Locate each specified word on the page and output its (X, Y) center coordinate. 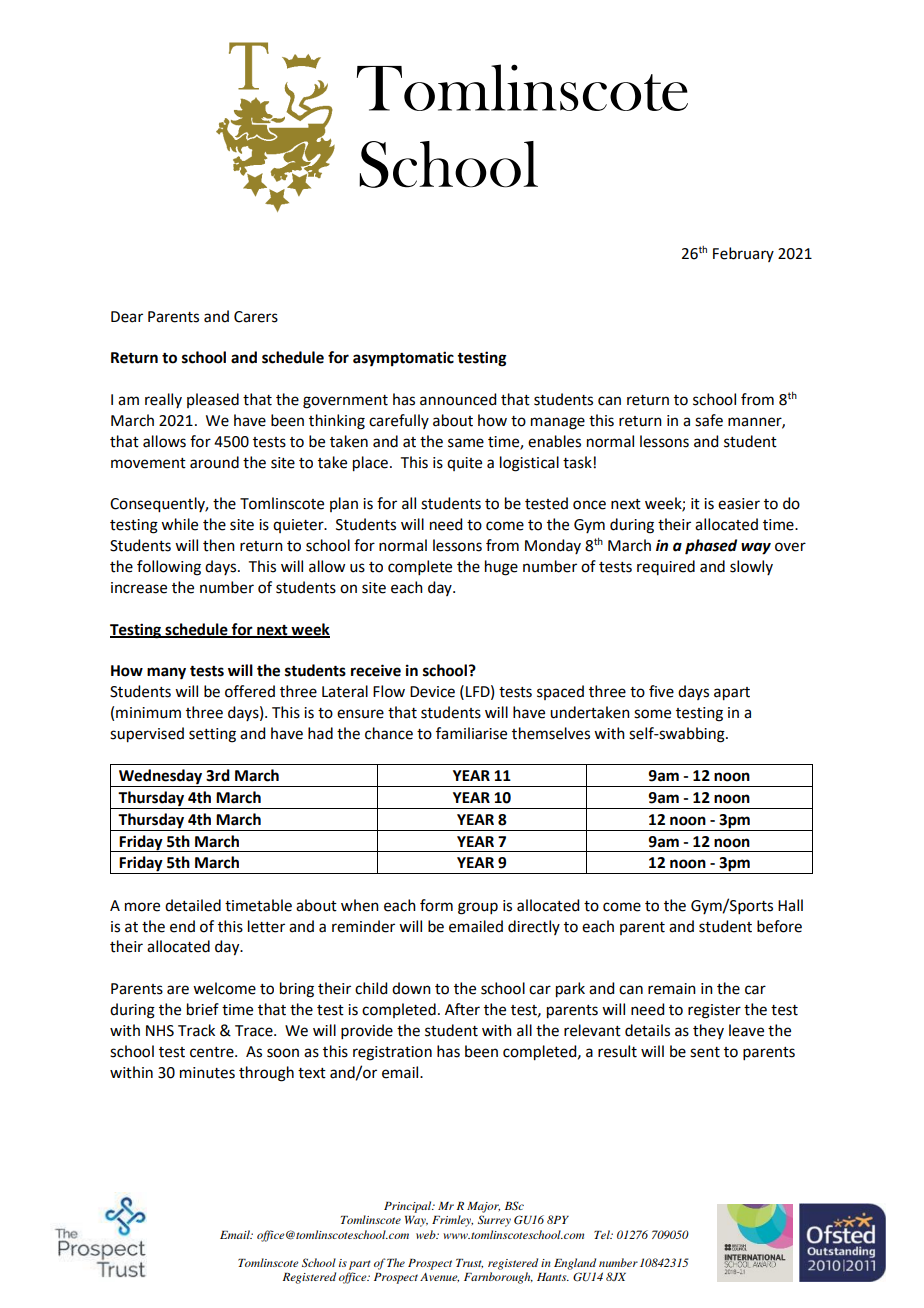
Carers (256, 317)
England (575, 1264)
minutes (207, 1073)
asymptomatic (403, 359)
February (743, 254)
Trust (469, 1263)
